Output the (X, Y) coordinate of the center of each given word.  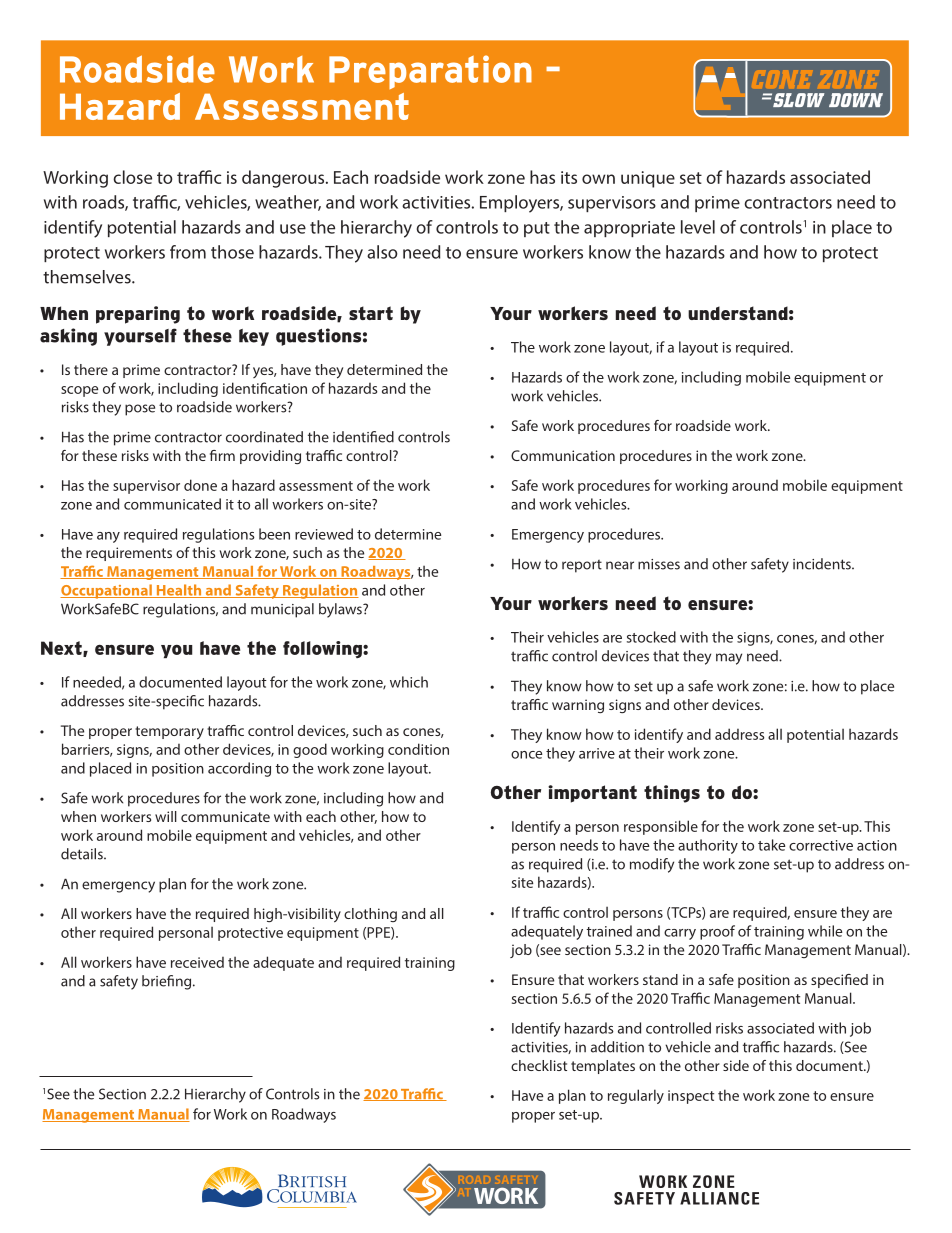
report (582, 566)
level (698, 227)
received (197, 962)
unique (648, 179)
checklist (539, 1065)
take (771, 845)
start (371, 313)
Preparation (430, 72)
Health (179, 591)
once (526, 755)
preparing (138, 315)
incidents (823, 564)
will (166, 816)
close (132, 177)
